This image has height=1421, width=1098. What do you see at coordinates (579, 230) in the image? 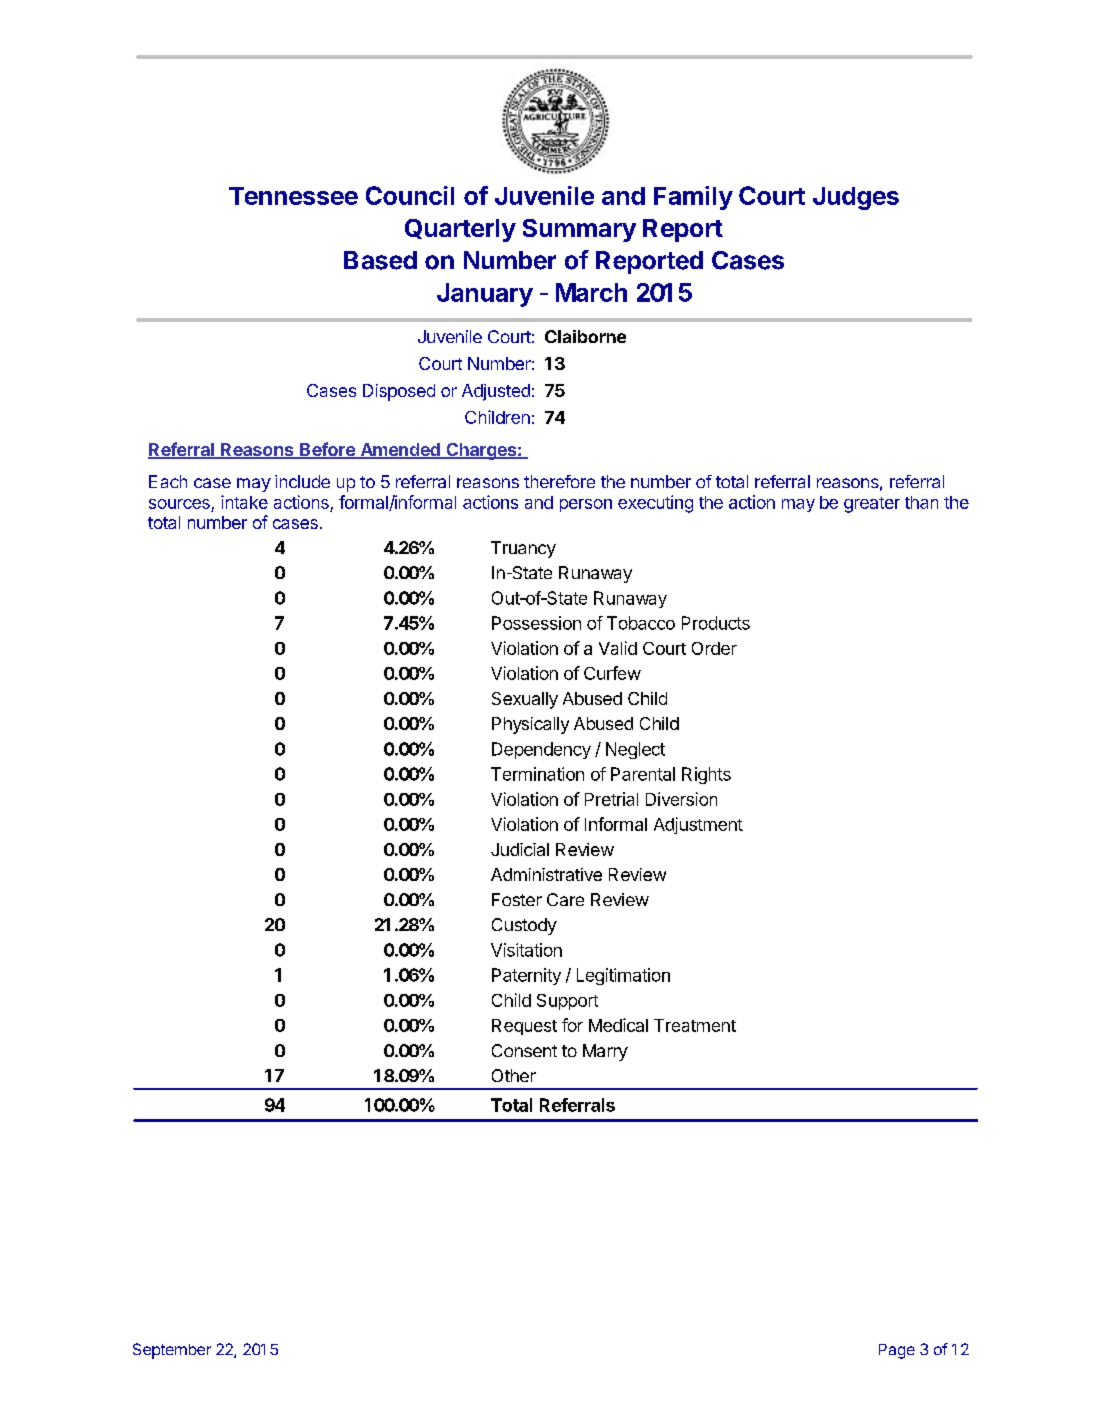
I see `Summary` at bounding box center [579, 230].
